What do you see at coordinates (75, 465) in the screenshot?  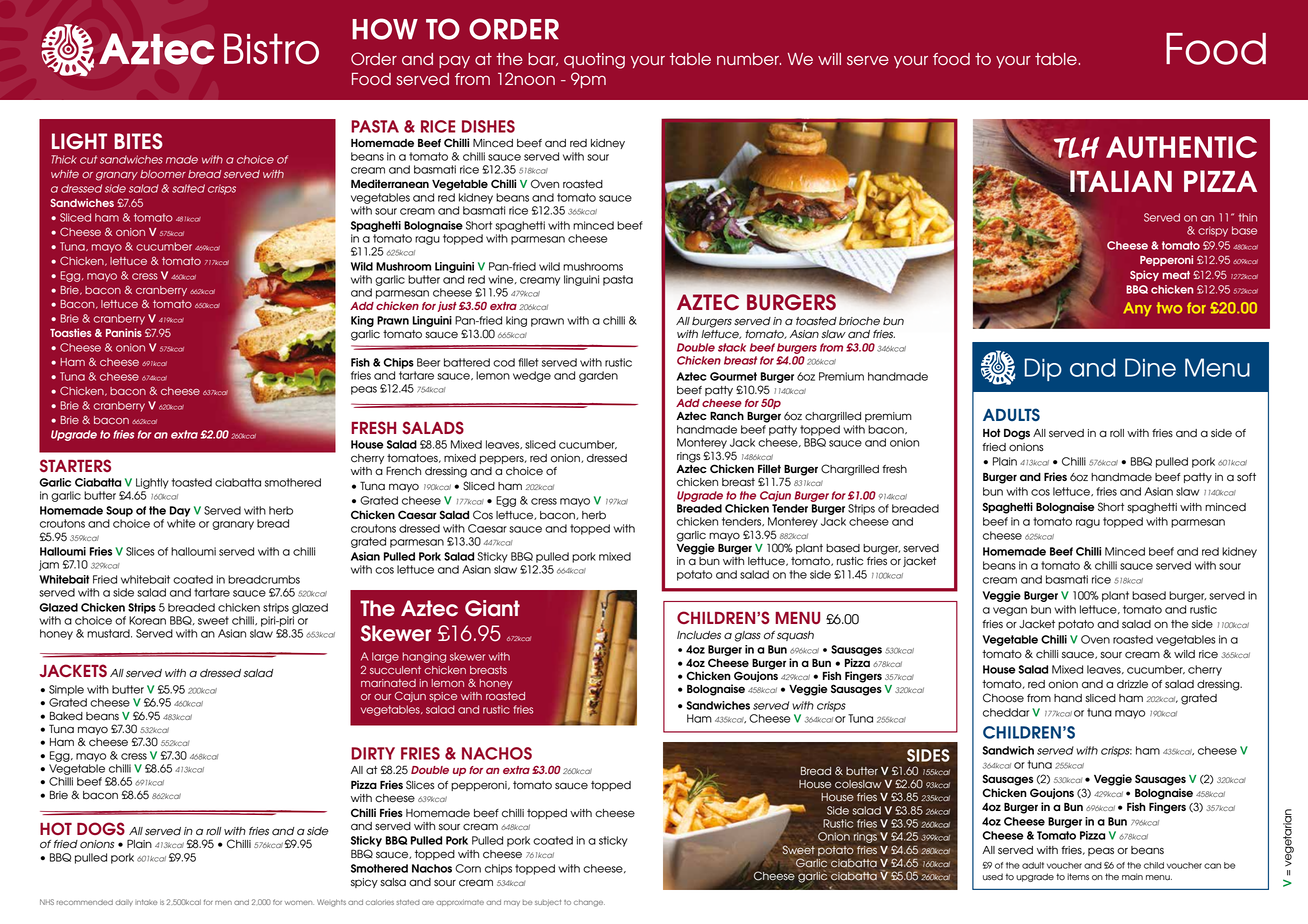 I see `STARTERS` at bounding box center [75, 465].
